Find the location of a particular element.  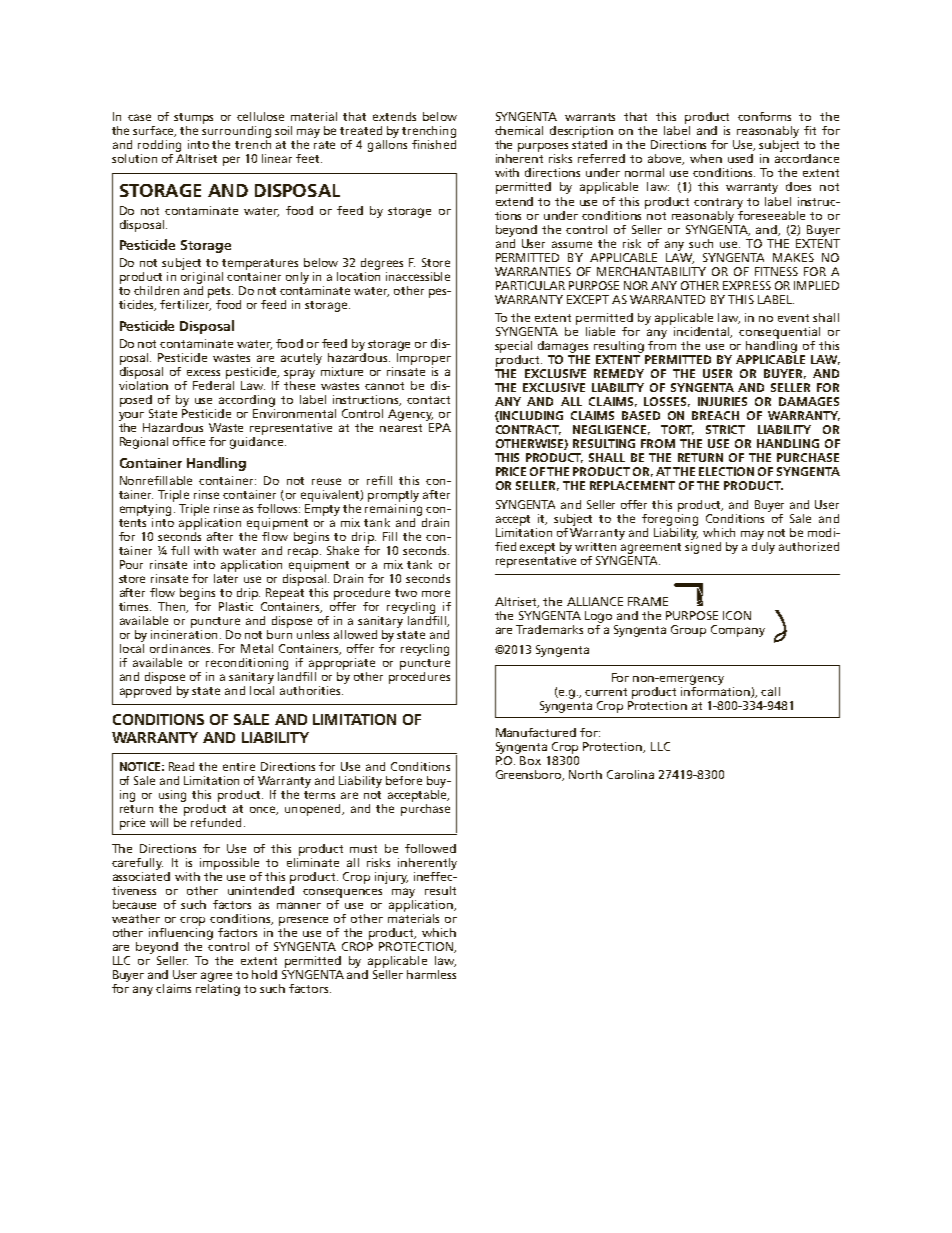

harmless is located at coordinates (431, 974).
